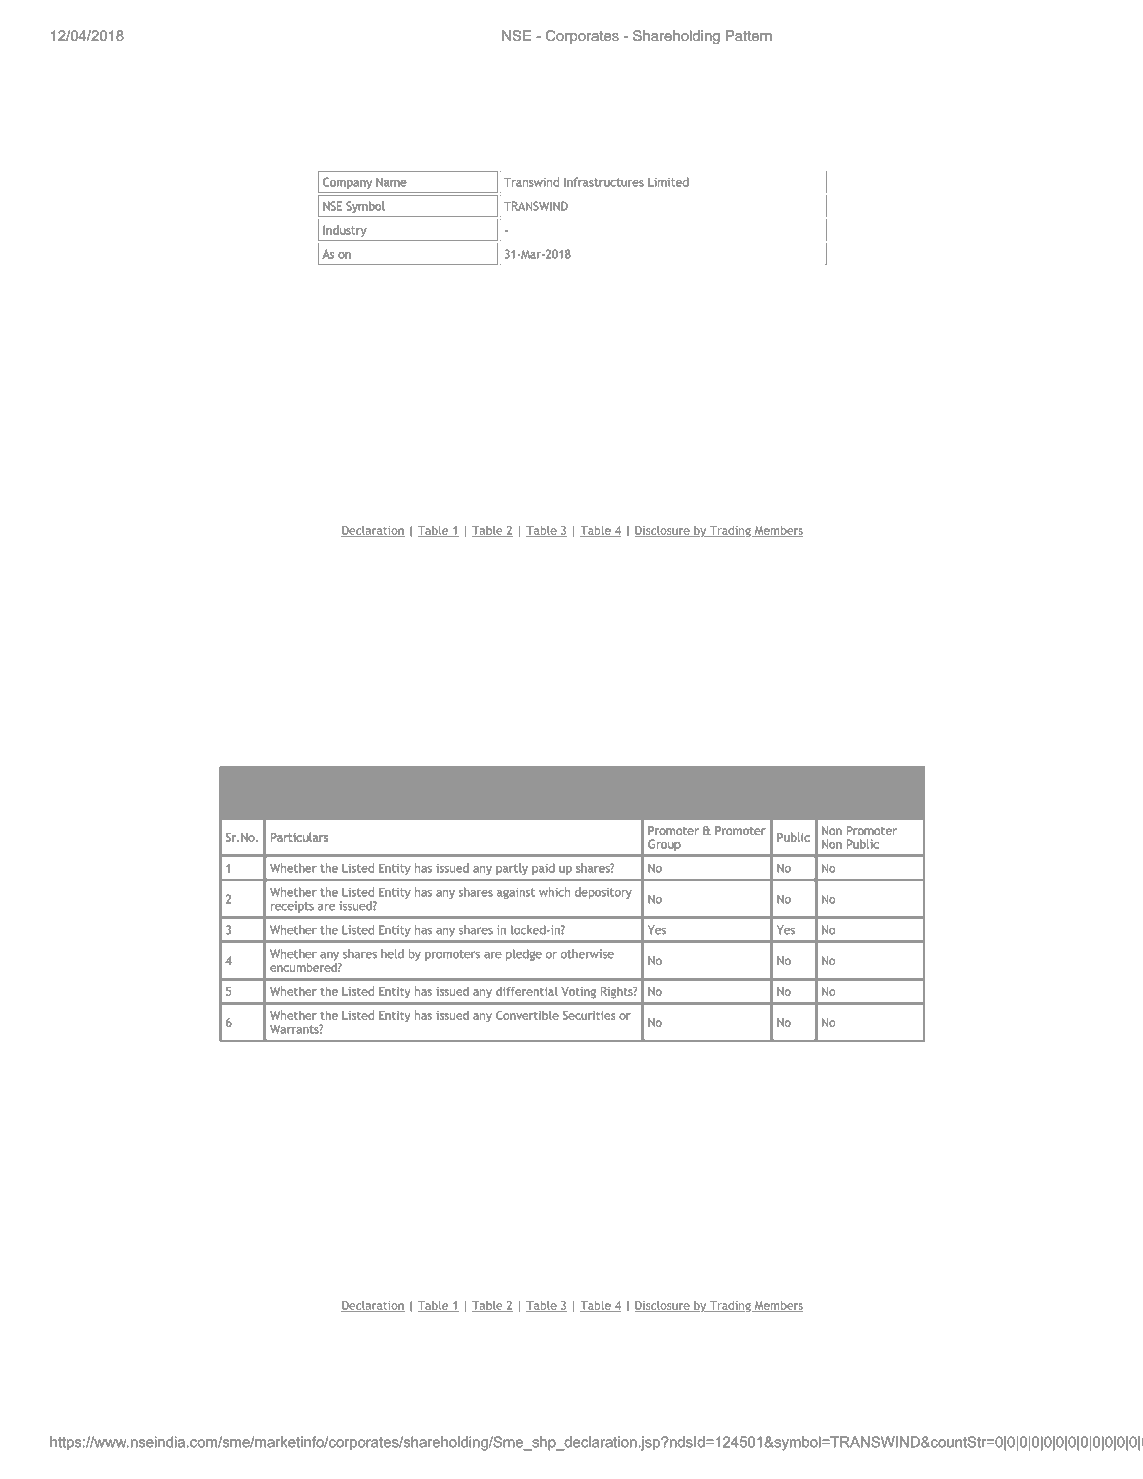 This image has height=1479, width=1143. I want to click on Infrastructures, so click(604, 182).
